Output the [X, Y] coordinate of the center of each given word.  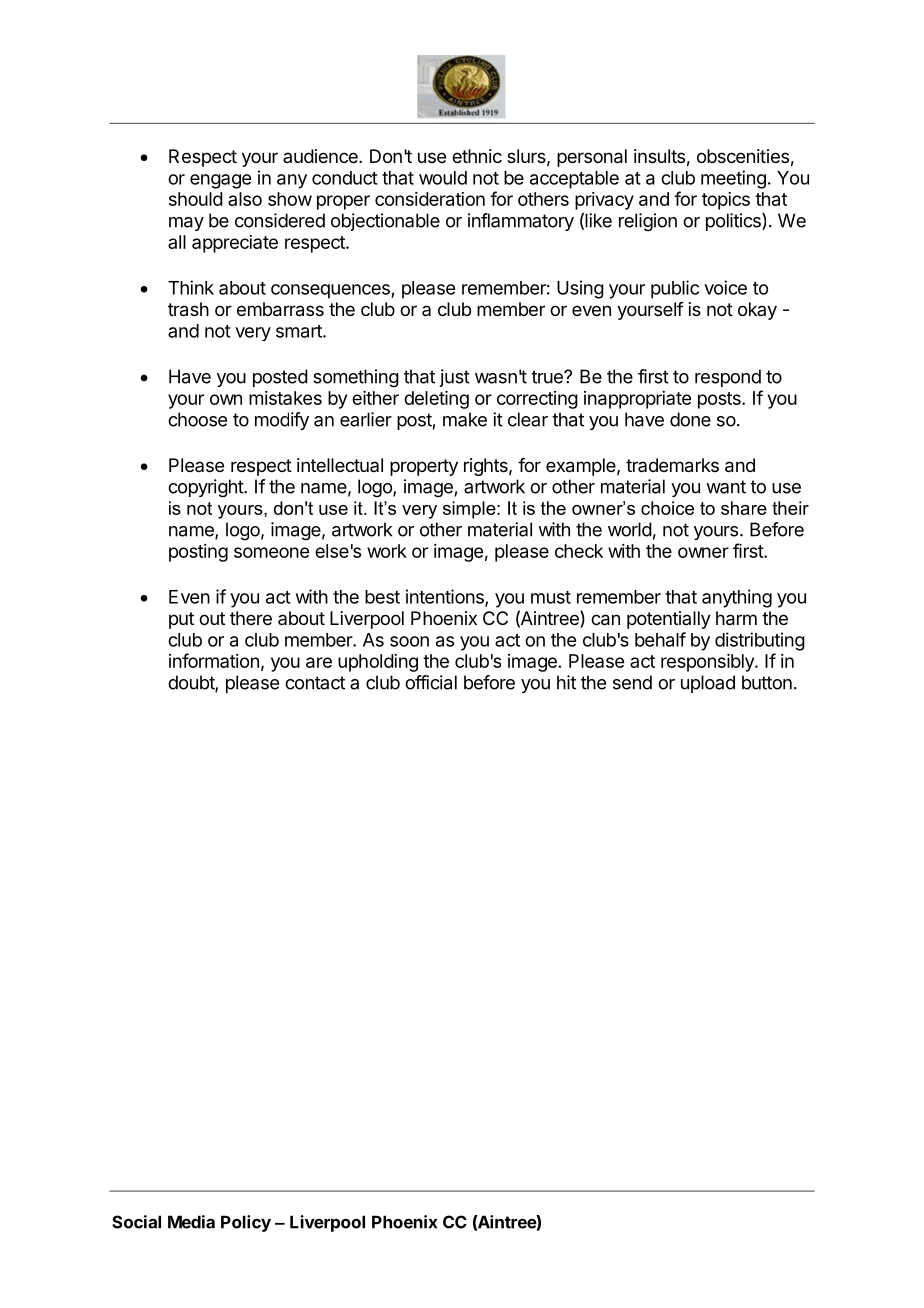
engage [220, 181]
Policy [246, 1223]
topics [726, 201]
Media [191, 1222]
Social [136, 1222]
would [443, 178]
